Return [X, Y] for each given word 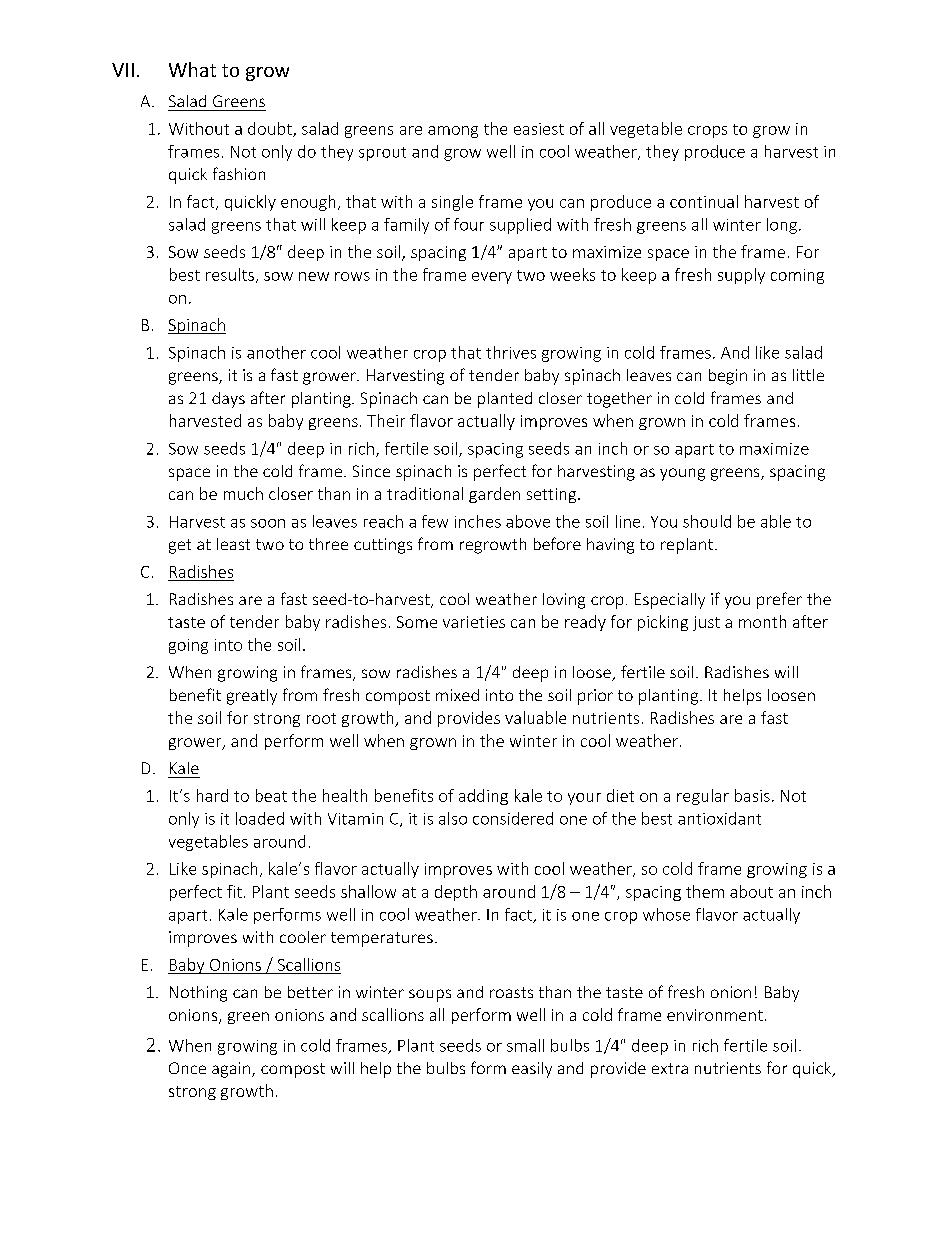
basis [752, 795]
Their [386, 420]
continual [704, 201]
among [453, 132]
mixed [457, 695]
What [192, 69]
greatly [252, 697]
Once [187, 1068]
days [228, 400]
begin [728, 377]
